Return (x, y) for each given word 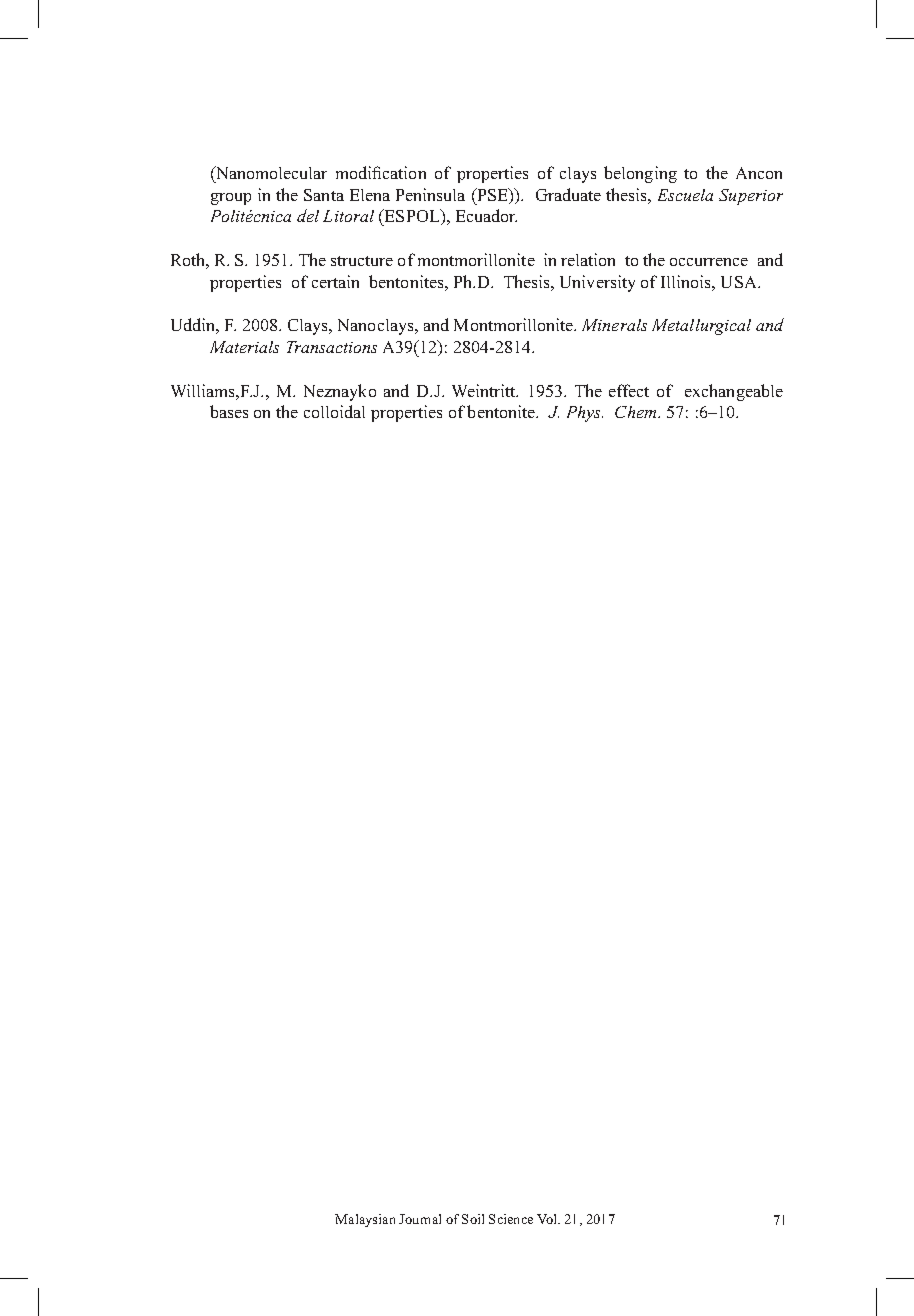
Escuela (685, 195)
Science (511, 1219)
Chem (637, 412)
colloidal (334, 411)
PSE (492, 196)
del (308, 215)
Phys (585, 414)
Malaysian (365, 1220)
